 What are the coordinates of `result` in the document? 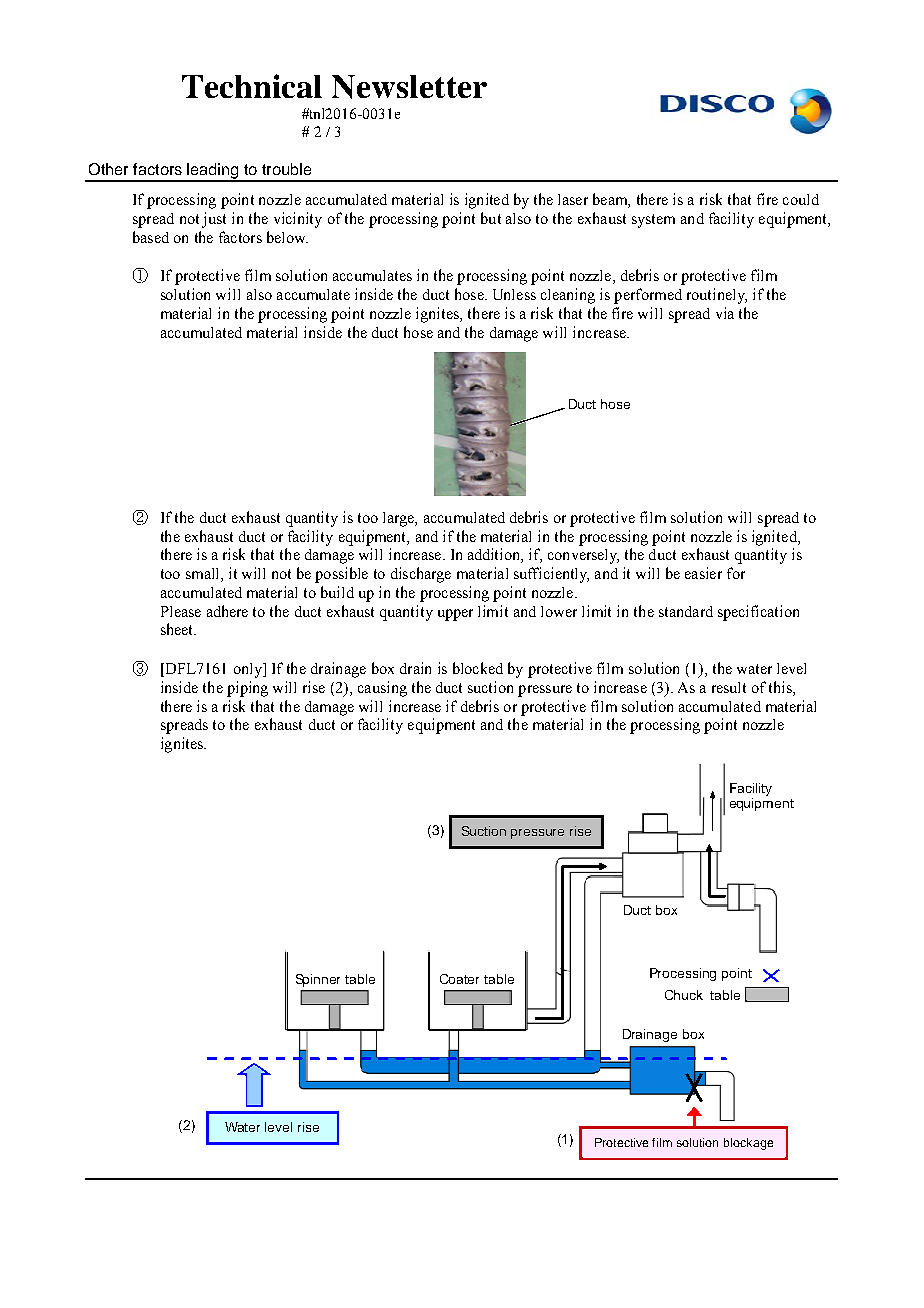 It's located at (729, 687).
